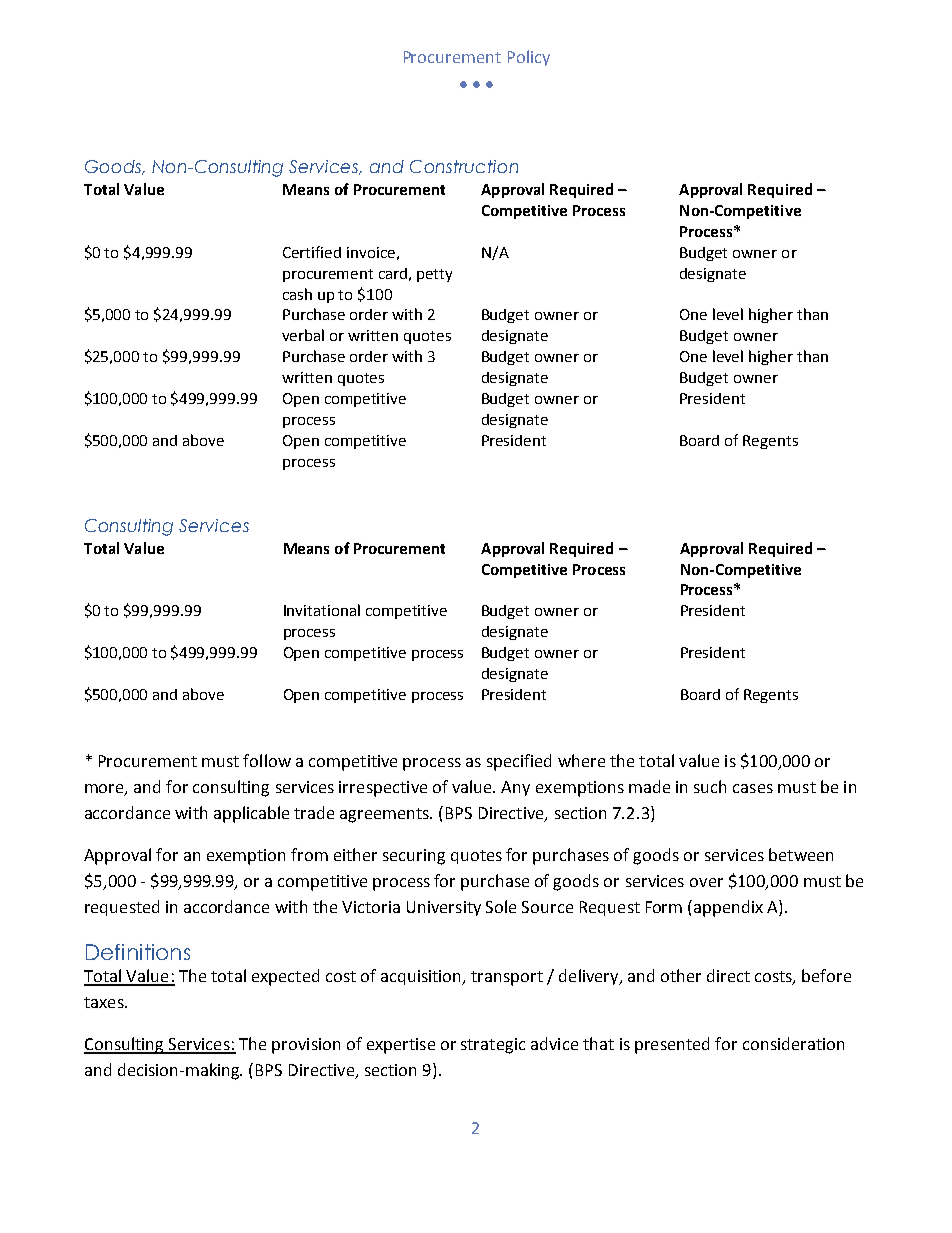 The width and height of the screenshot is (952, 1233). I want to click on specified, so click(519, 762).
